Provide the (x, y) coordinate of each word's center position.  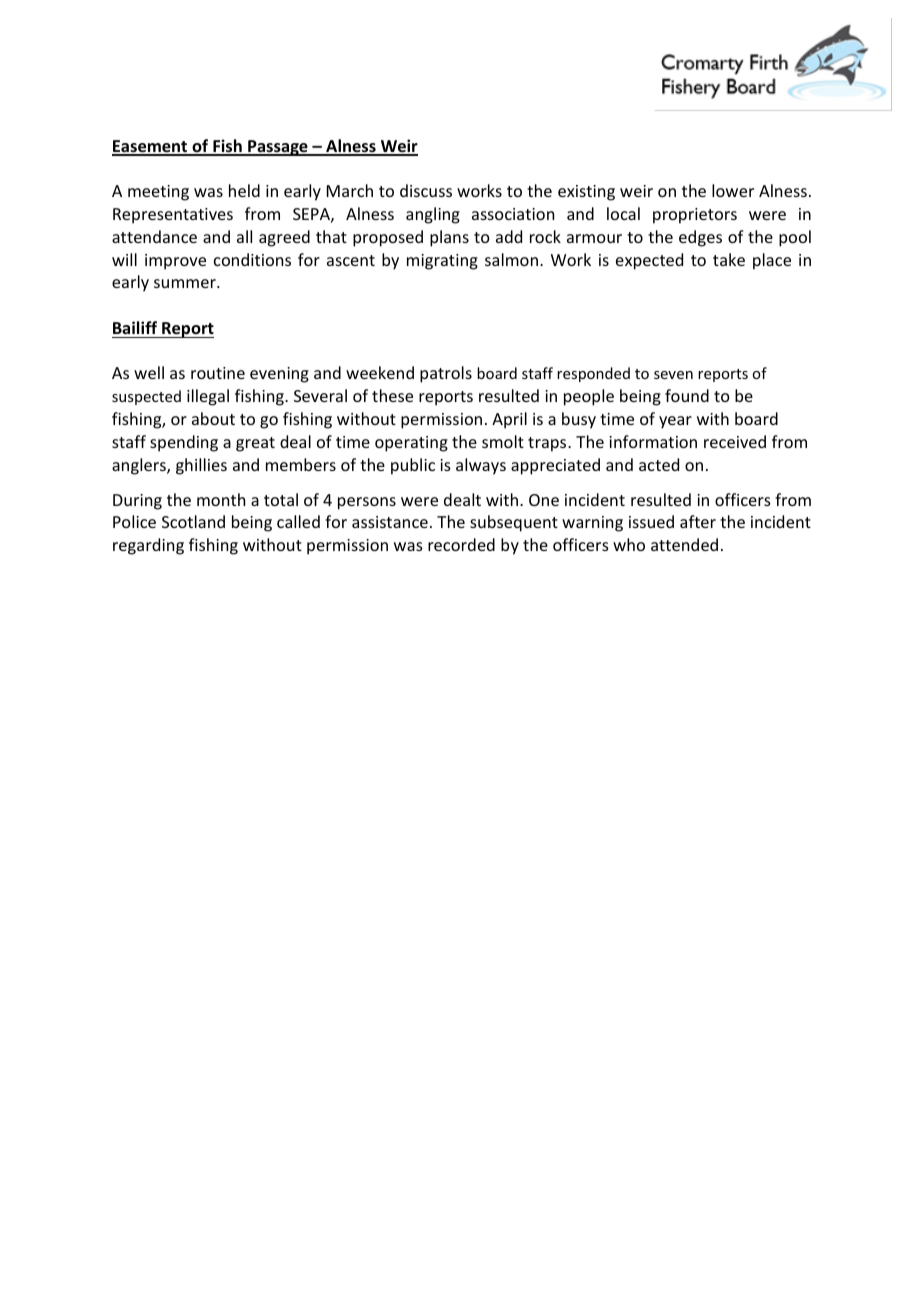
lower (733, 190)
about (213, 418)
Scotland (193, 521)
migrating (442, 262)
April (509, 420)
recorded (461, 544)
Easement (151, 147)
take (729, 259)
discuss (426, 190)
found (687, 395)
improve (175, 262)
